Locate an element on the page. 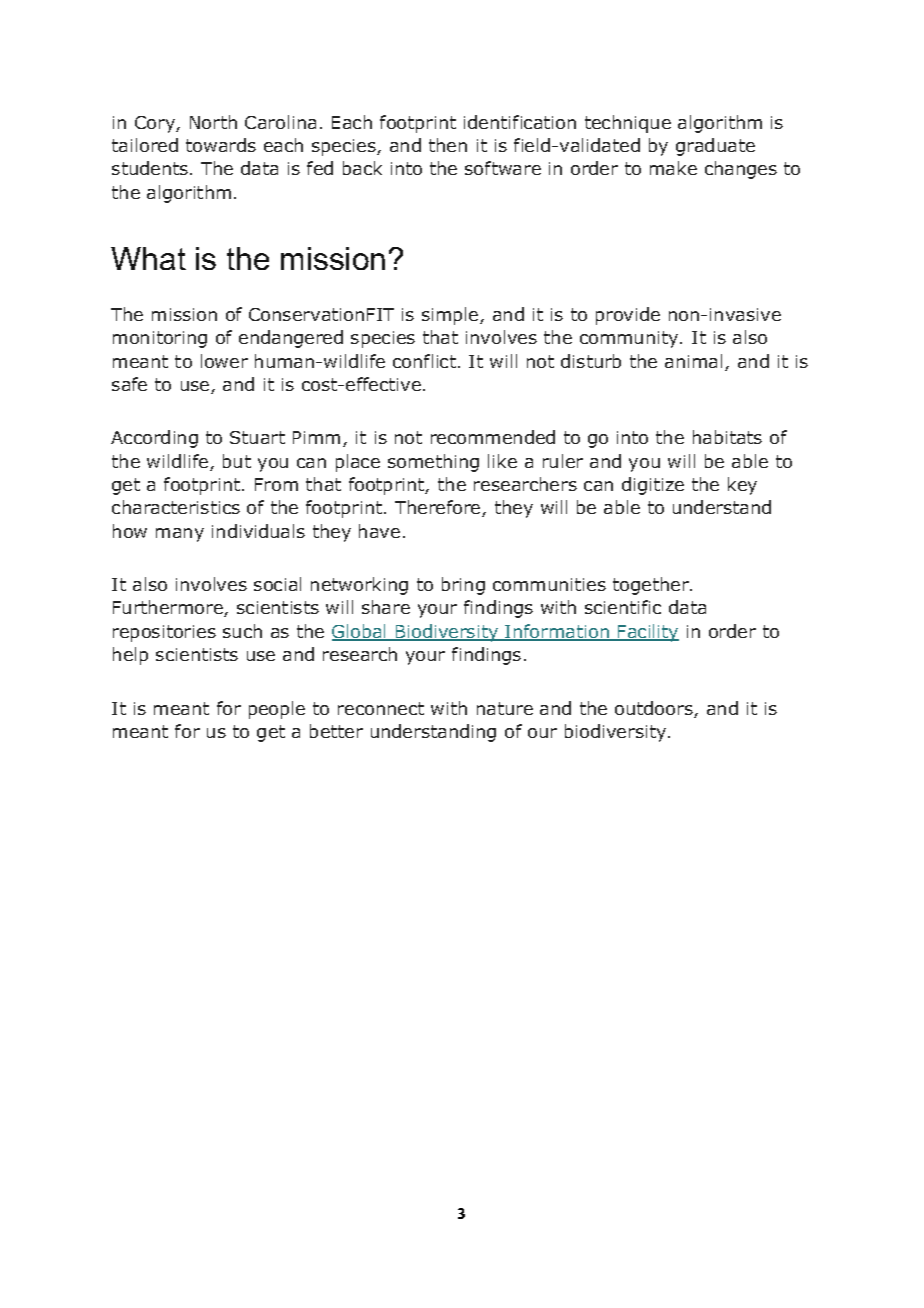 Image resolution: width=924 pixels, height=1308 pixels. reconnect is located at coordinates (381, 708).
